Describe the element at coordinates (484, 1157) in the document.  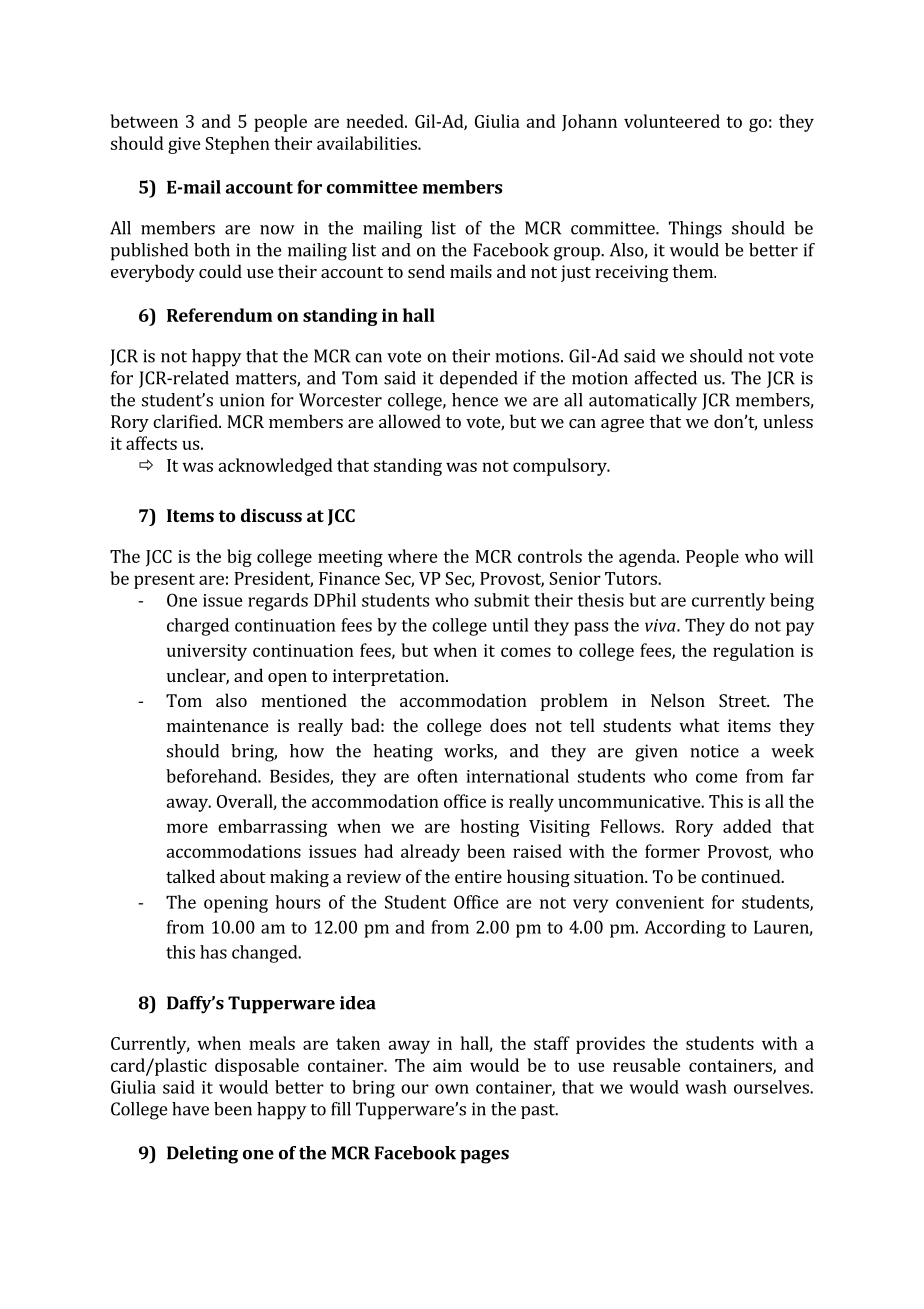
I see `pages` at that location.
